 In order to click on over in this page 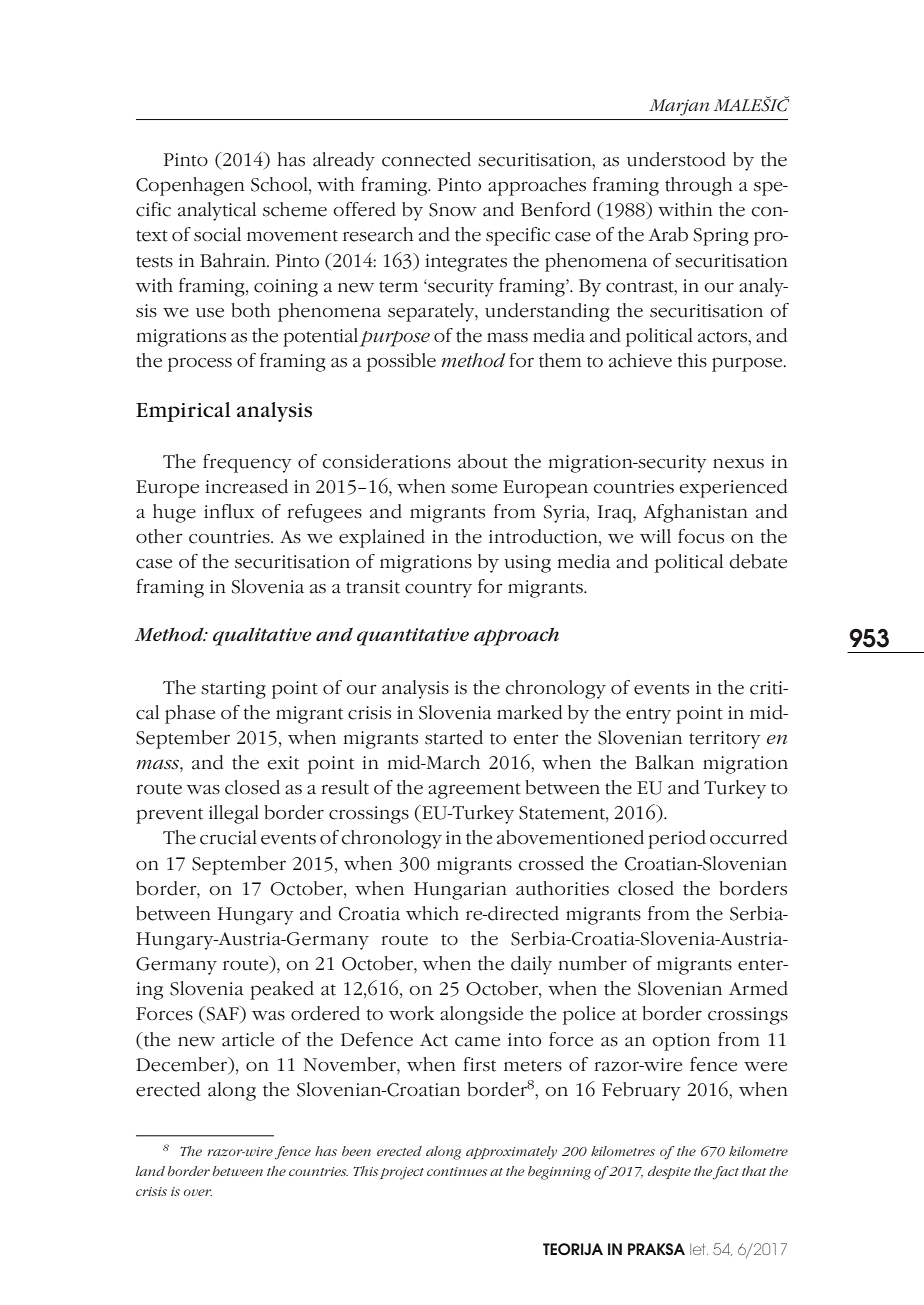, I will do `click(198, 1192)`.
